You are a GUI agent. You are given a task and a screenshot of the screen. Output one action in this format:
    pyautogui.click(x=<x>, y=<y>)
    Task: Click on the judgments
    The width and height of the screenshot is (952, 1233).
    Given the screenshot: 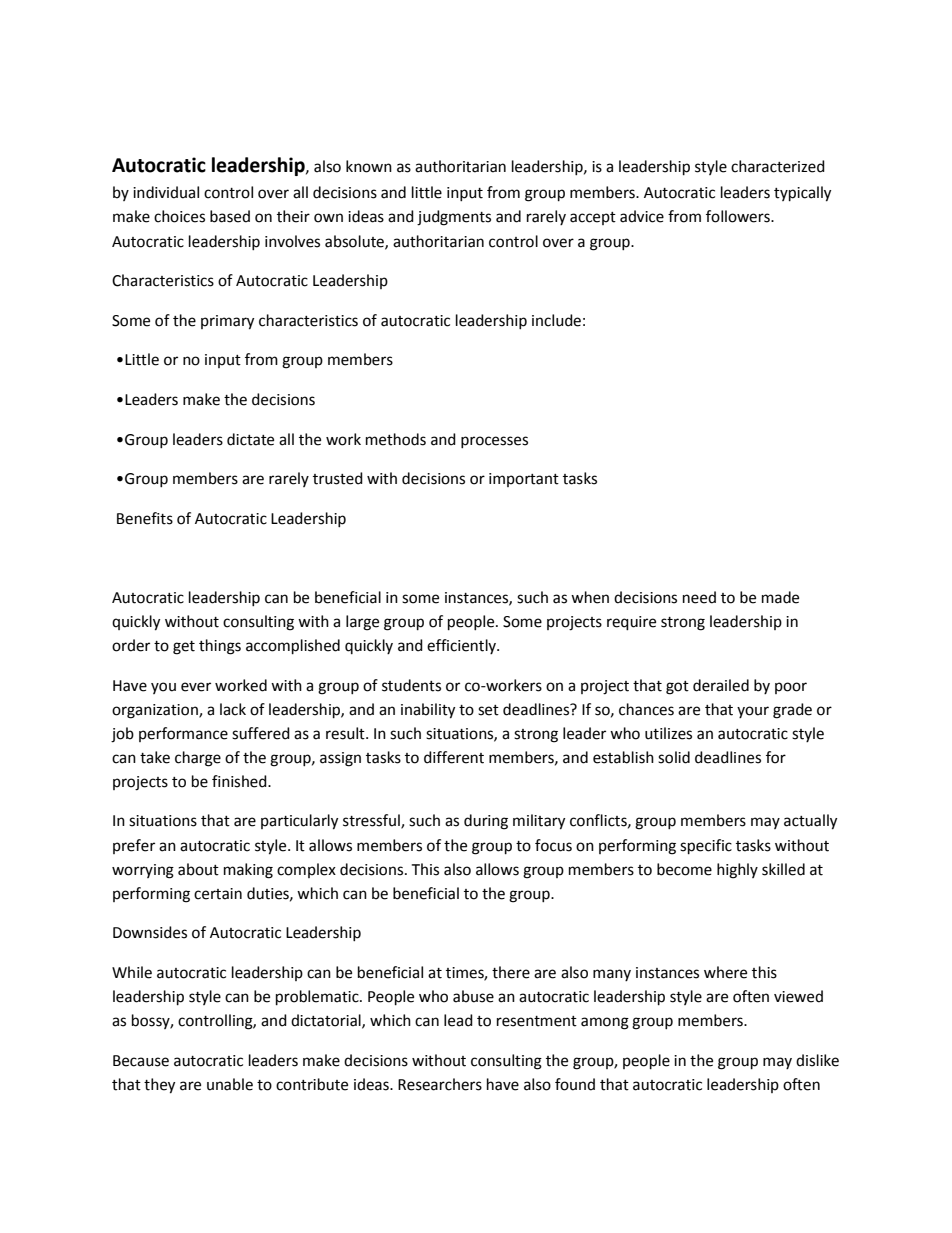 What is the action you would take?
    pyautogui.click(x=454, y=218)
